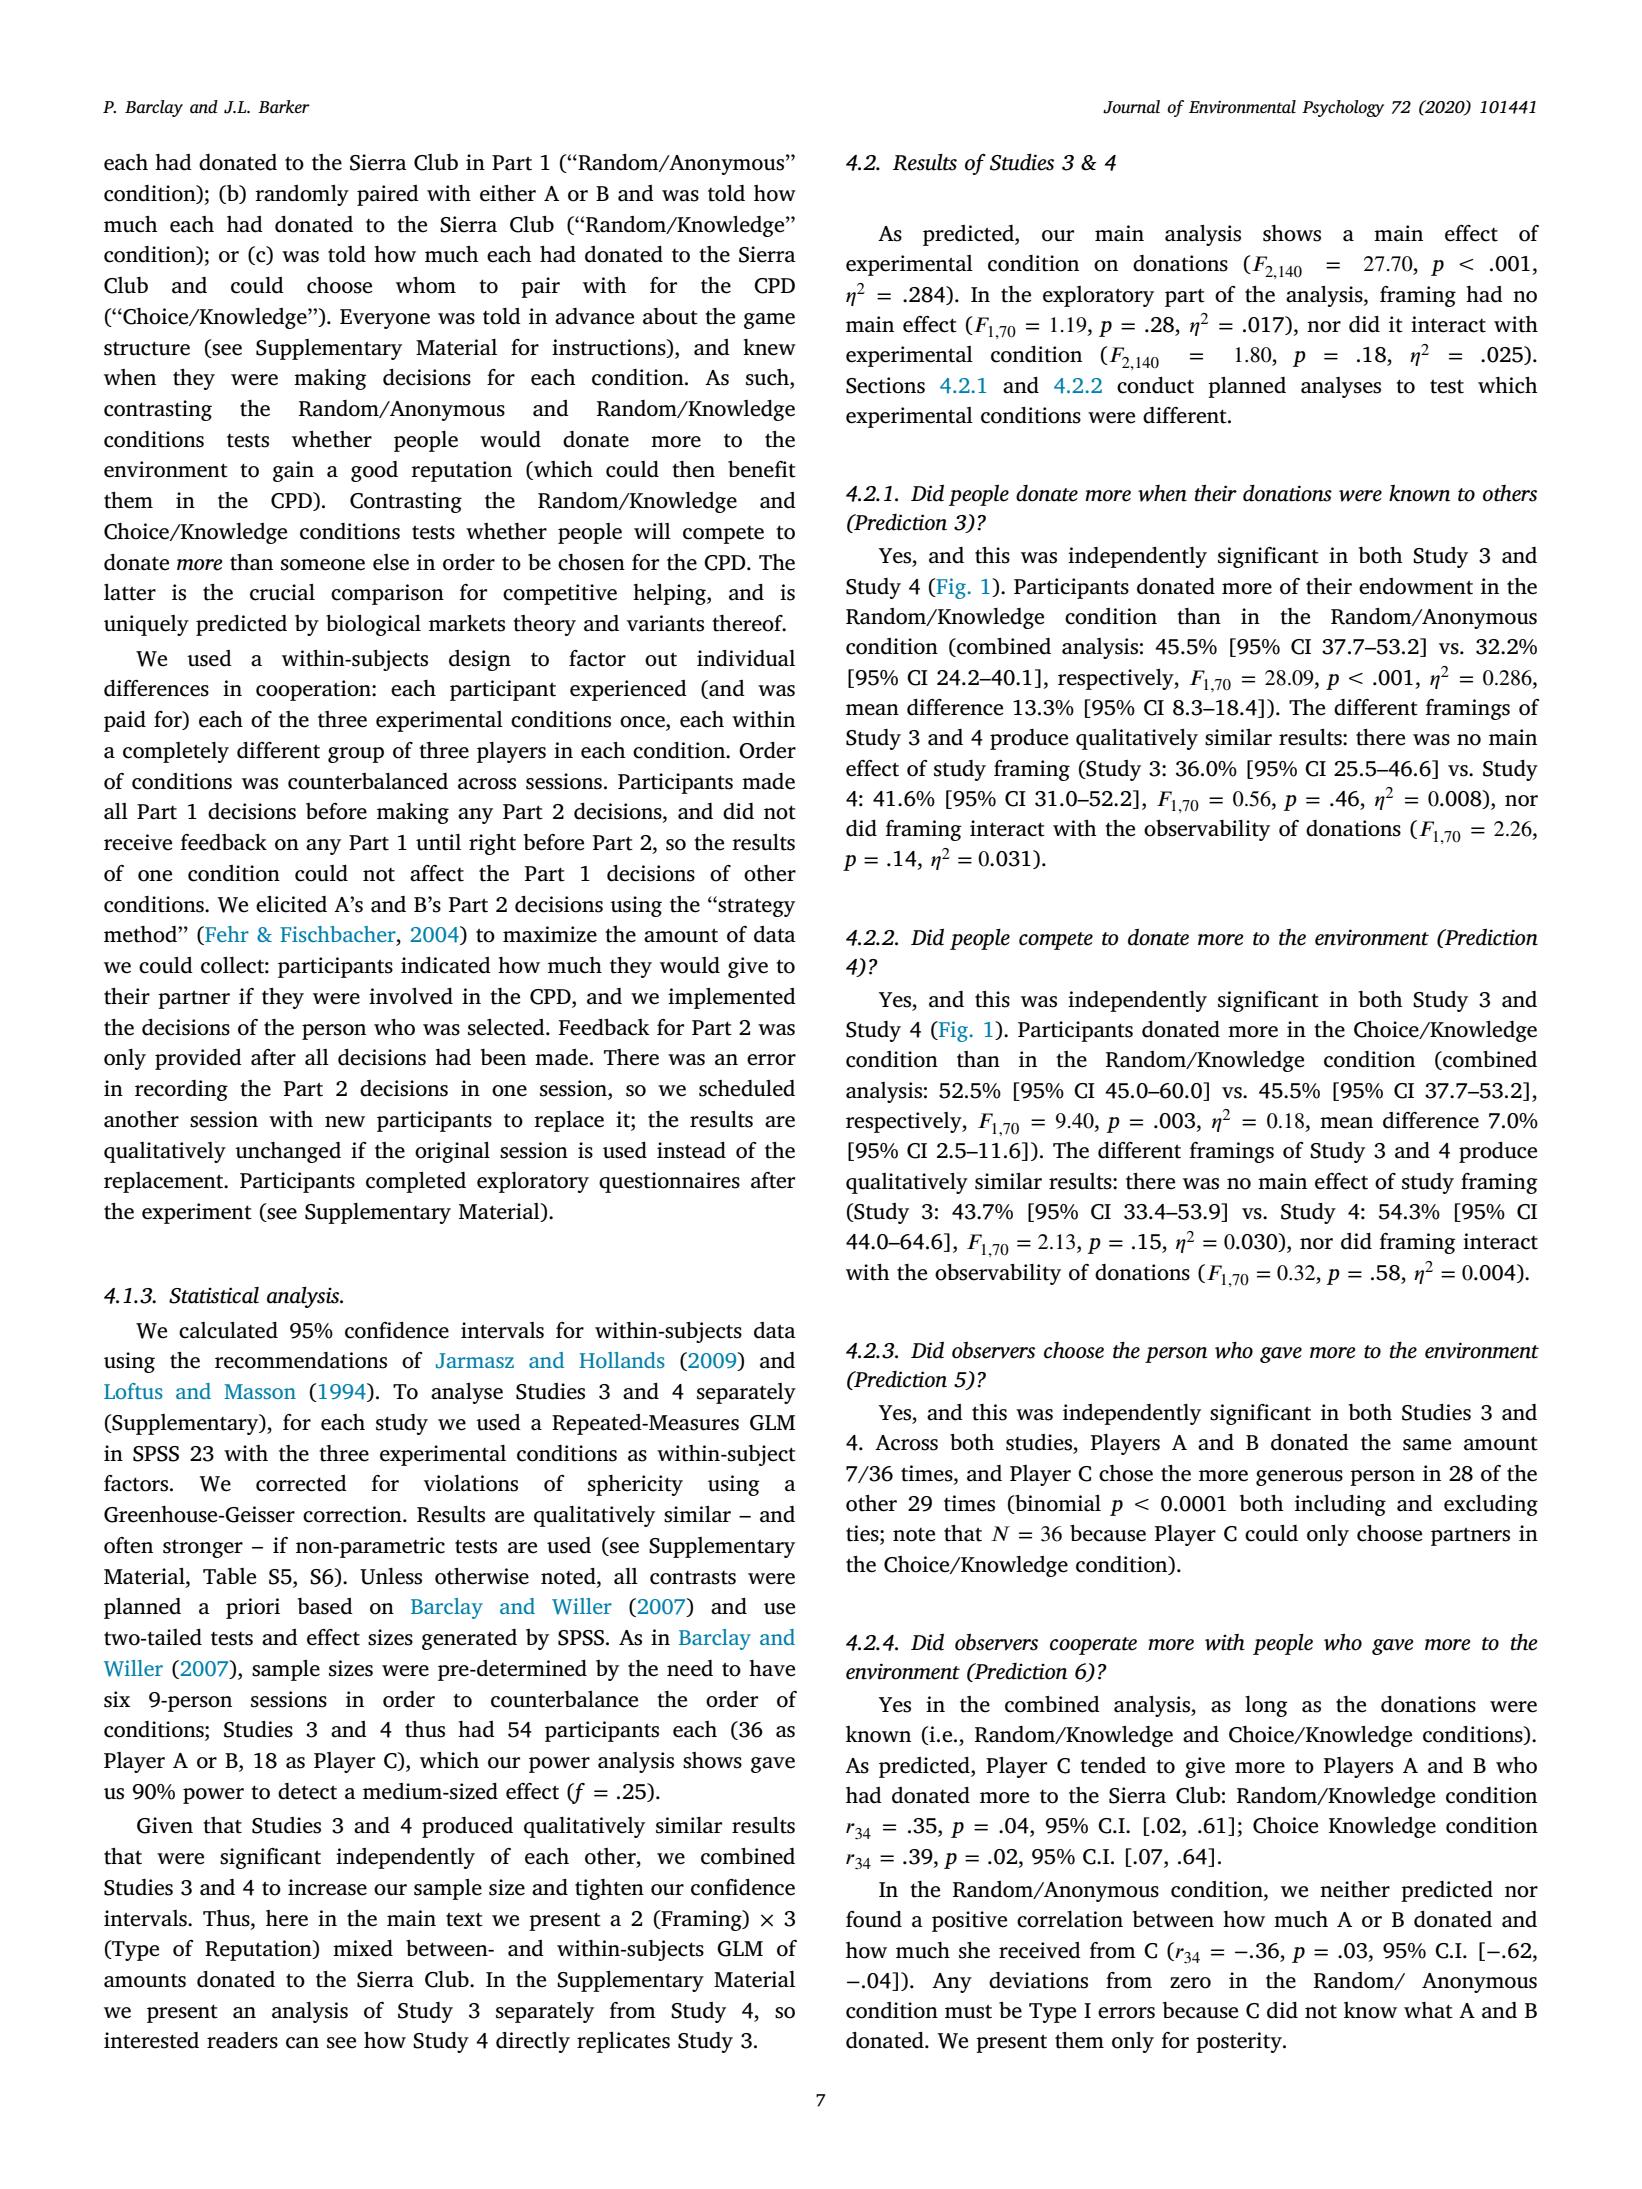 The image size is (1642, 2189). I want to click on crucial, so click(282, 592).
